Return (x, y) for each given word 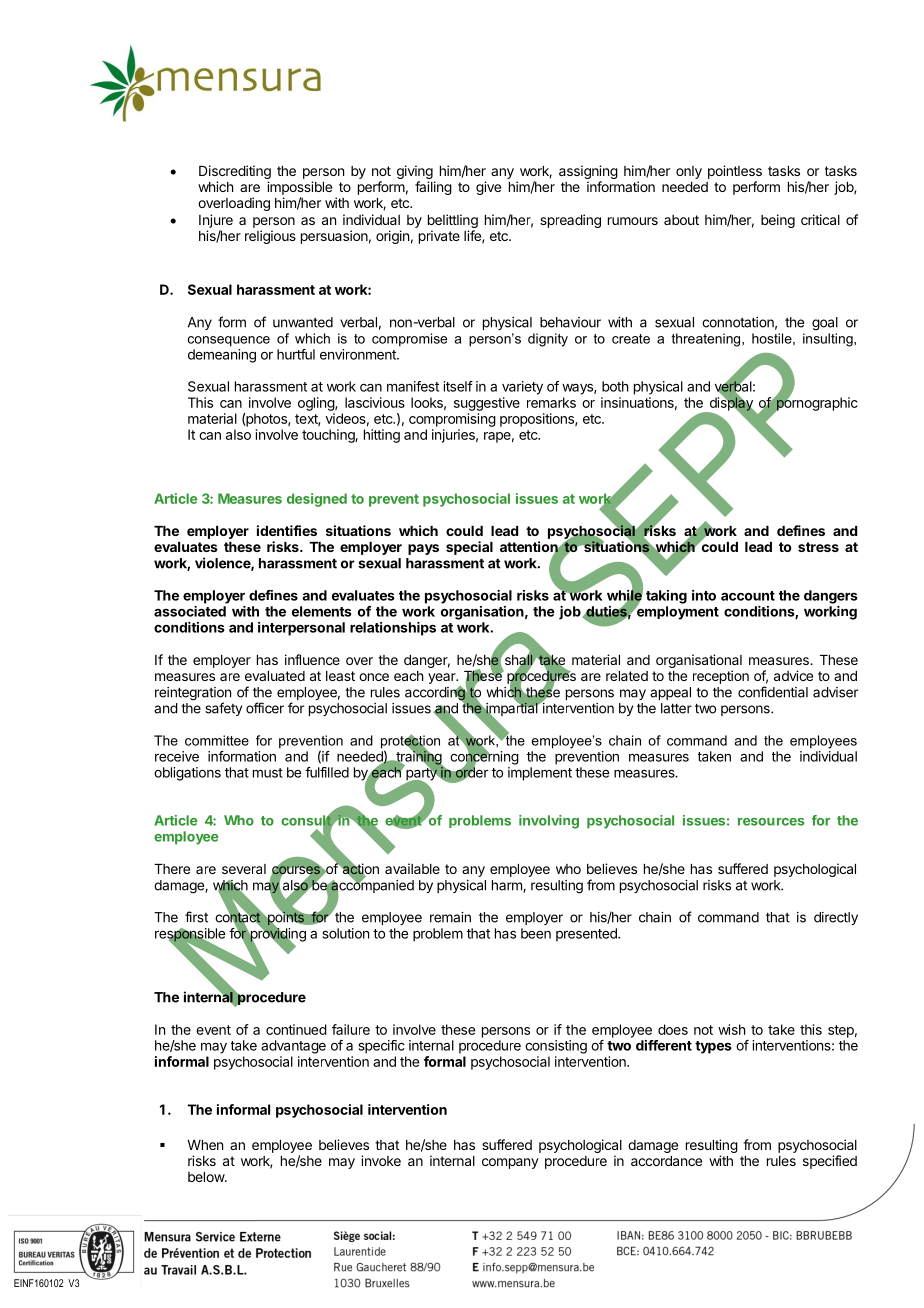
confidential (773, 692)
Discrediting (235, 173)
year (443, 678)
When (205, 1145)
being (778, 221)
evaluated (275, 676)
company (510, 1163)
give (488, 188)
